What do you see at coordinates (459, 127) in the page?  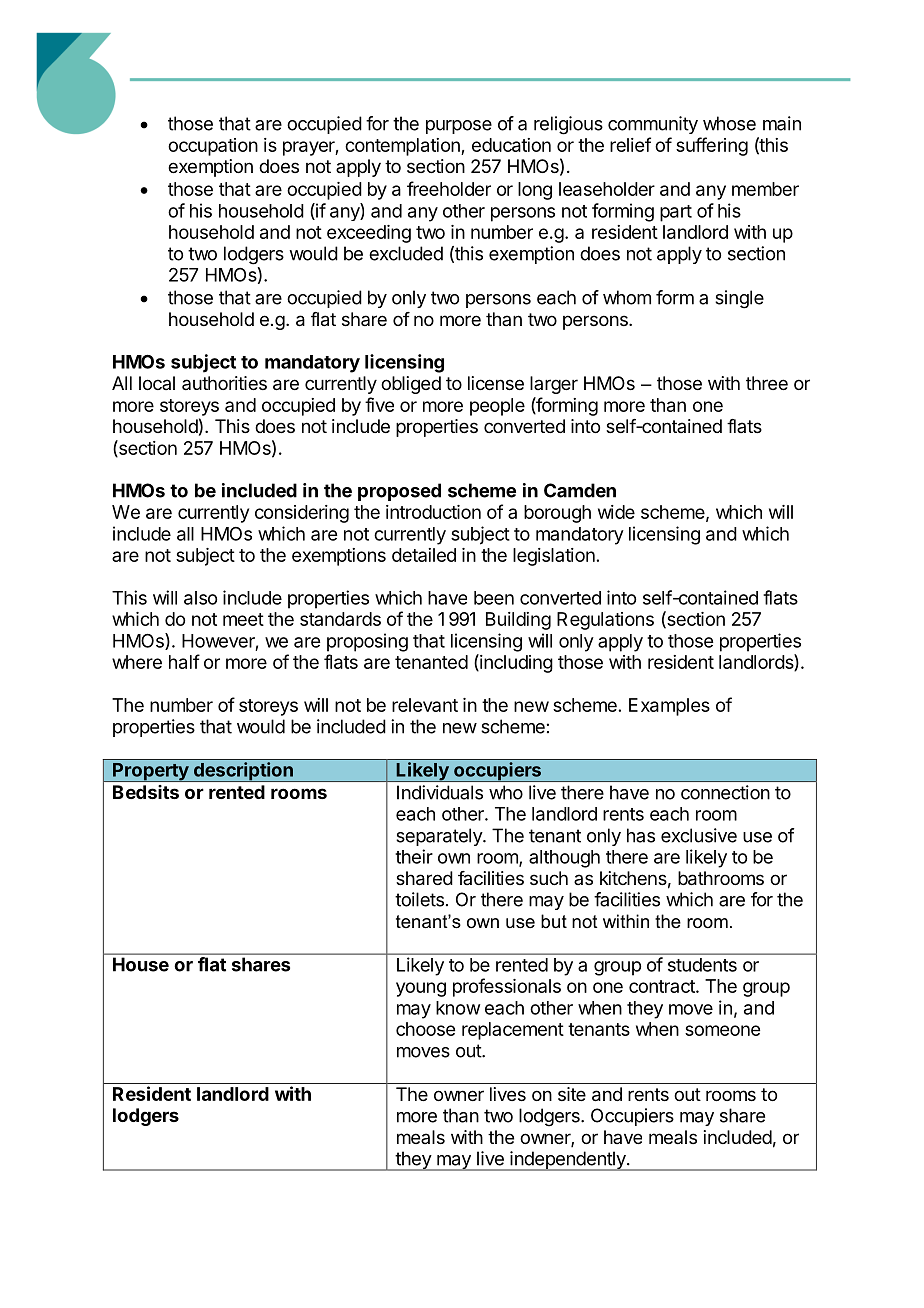 I see `purpose` at bounding box center [459, 127].
